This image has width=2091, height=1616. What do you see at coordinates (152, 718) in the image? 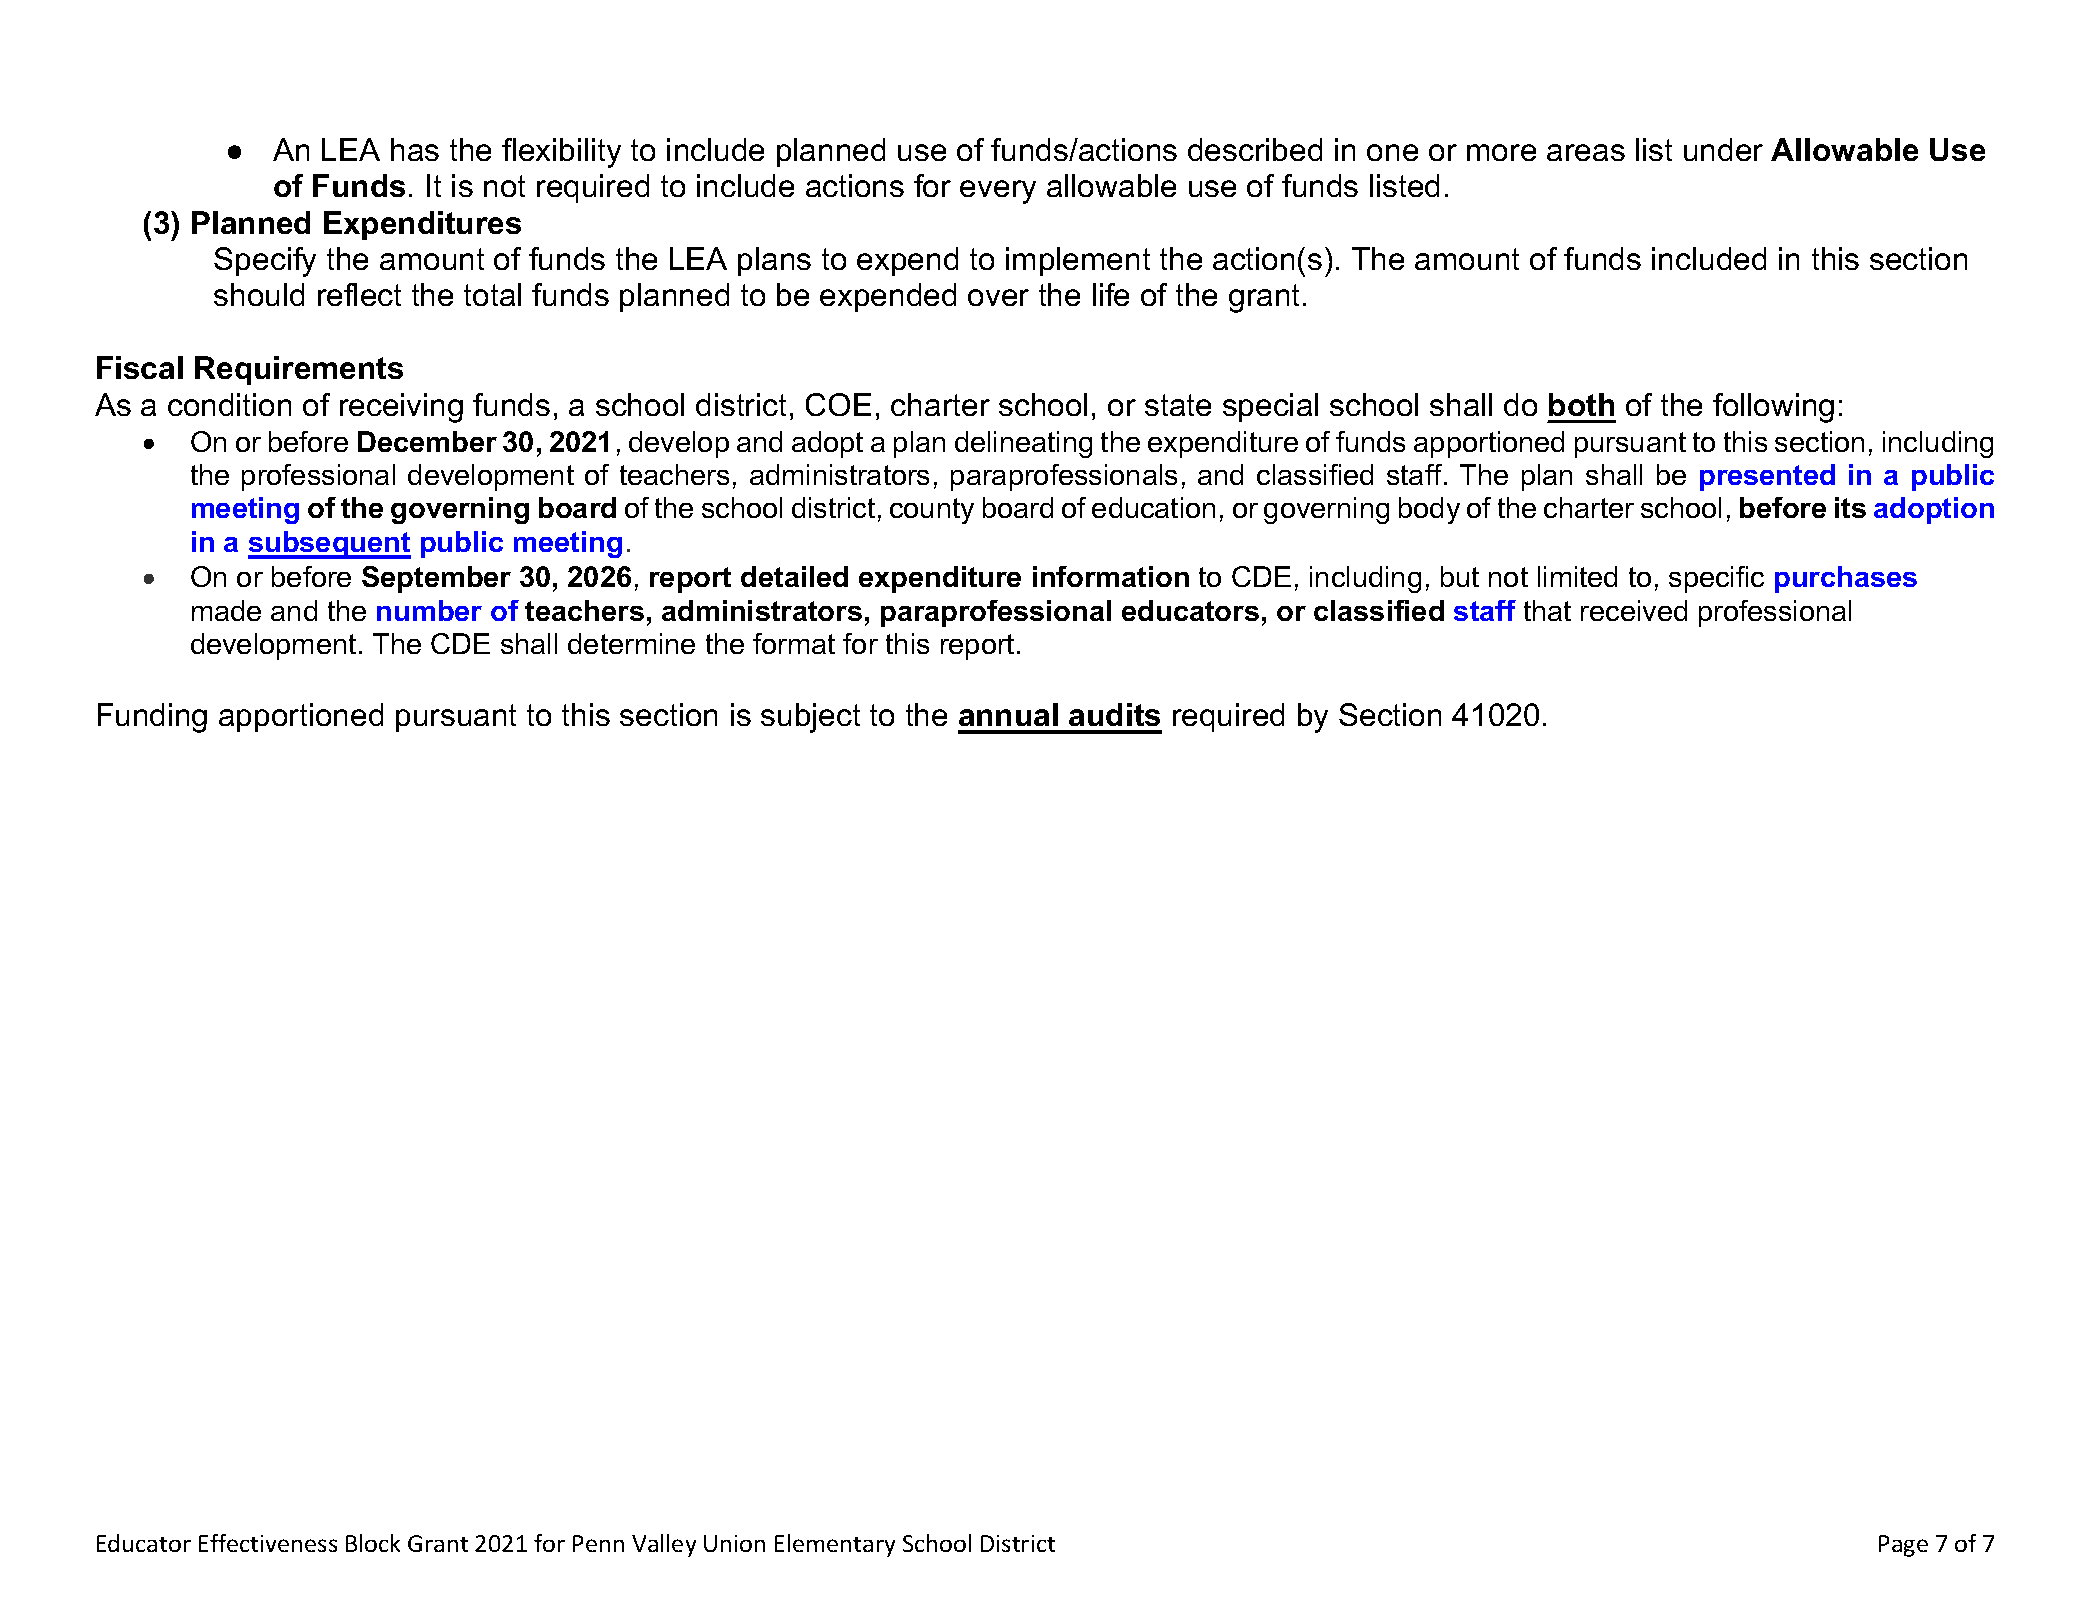
I see `Funding` at bounding box center [152, 718].
